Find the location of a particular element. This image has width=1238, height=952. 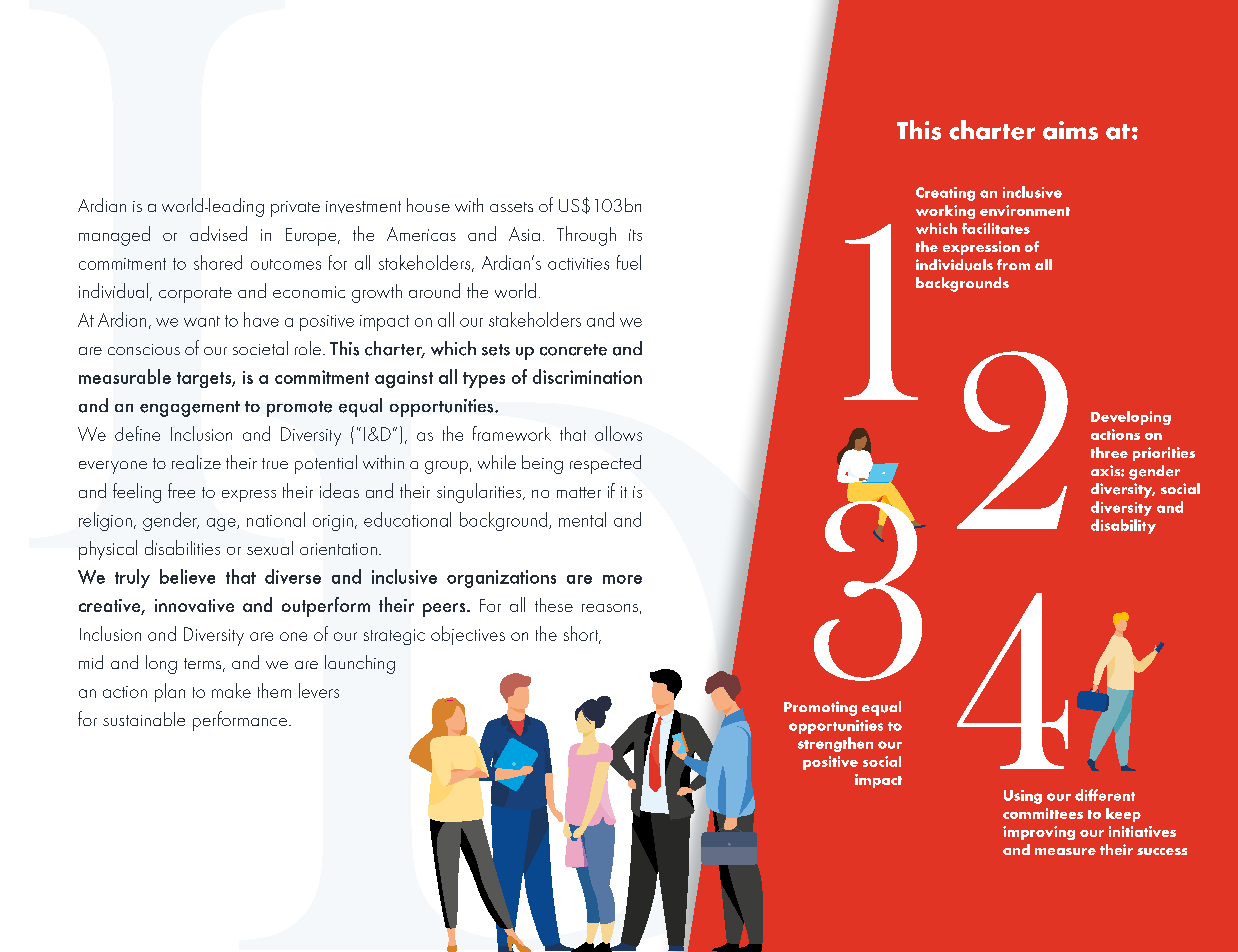

aims is located at coordinates (1070, 130).
